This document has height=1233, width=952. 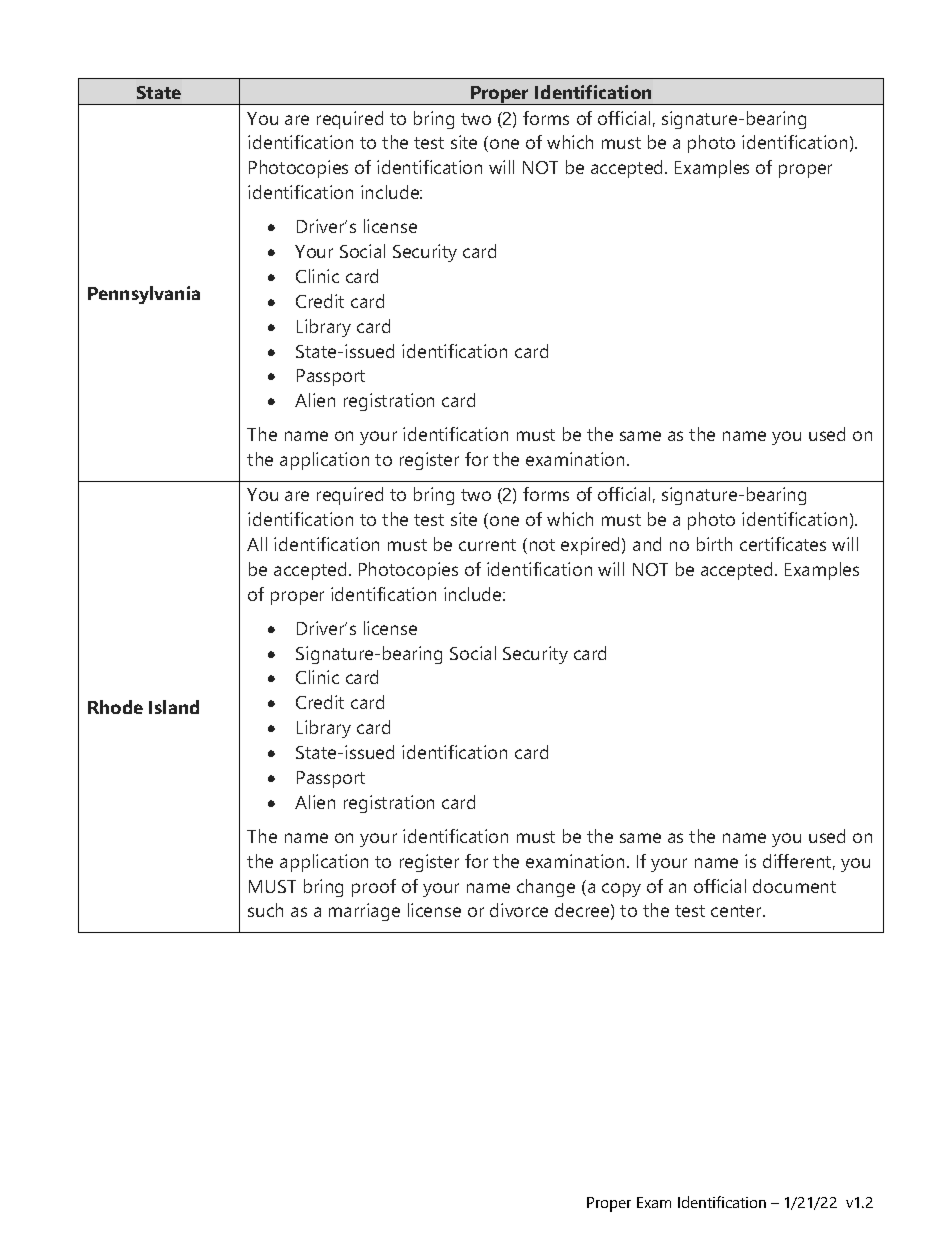 What do you see at coordinates (265, 910) in the document?
I see `such` at bounding box center [265, 910].
